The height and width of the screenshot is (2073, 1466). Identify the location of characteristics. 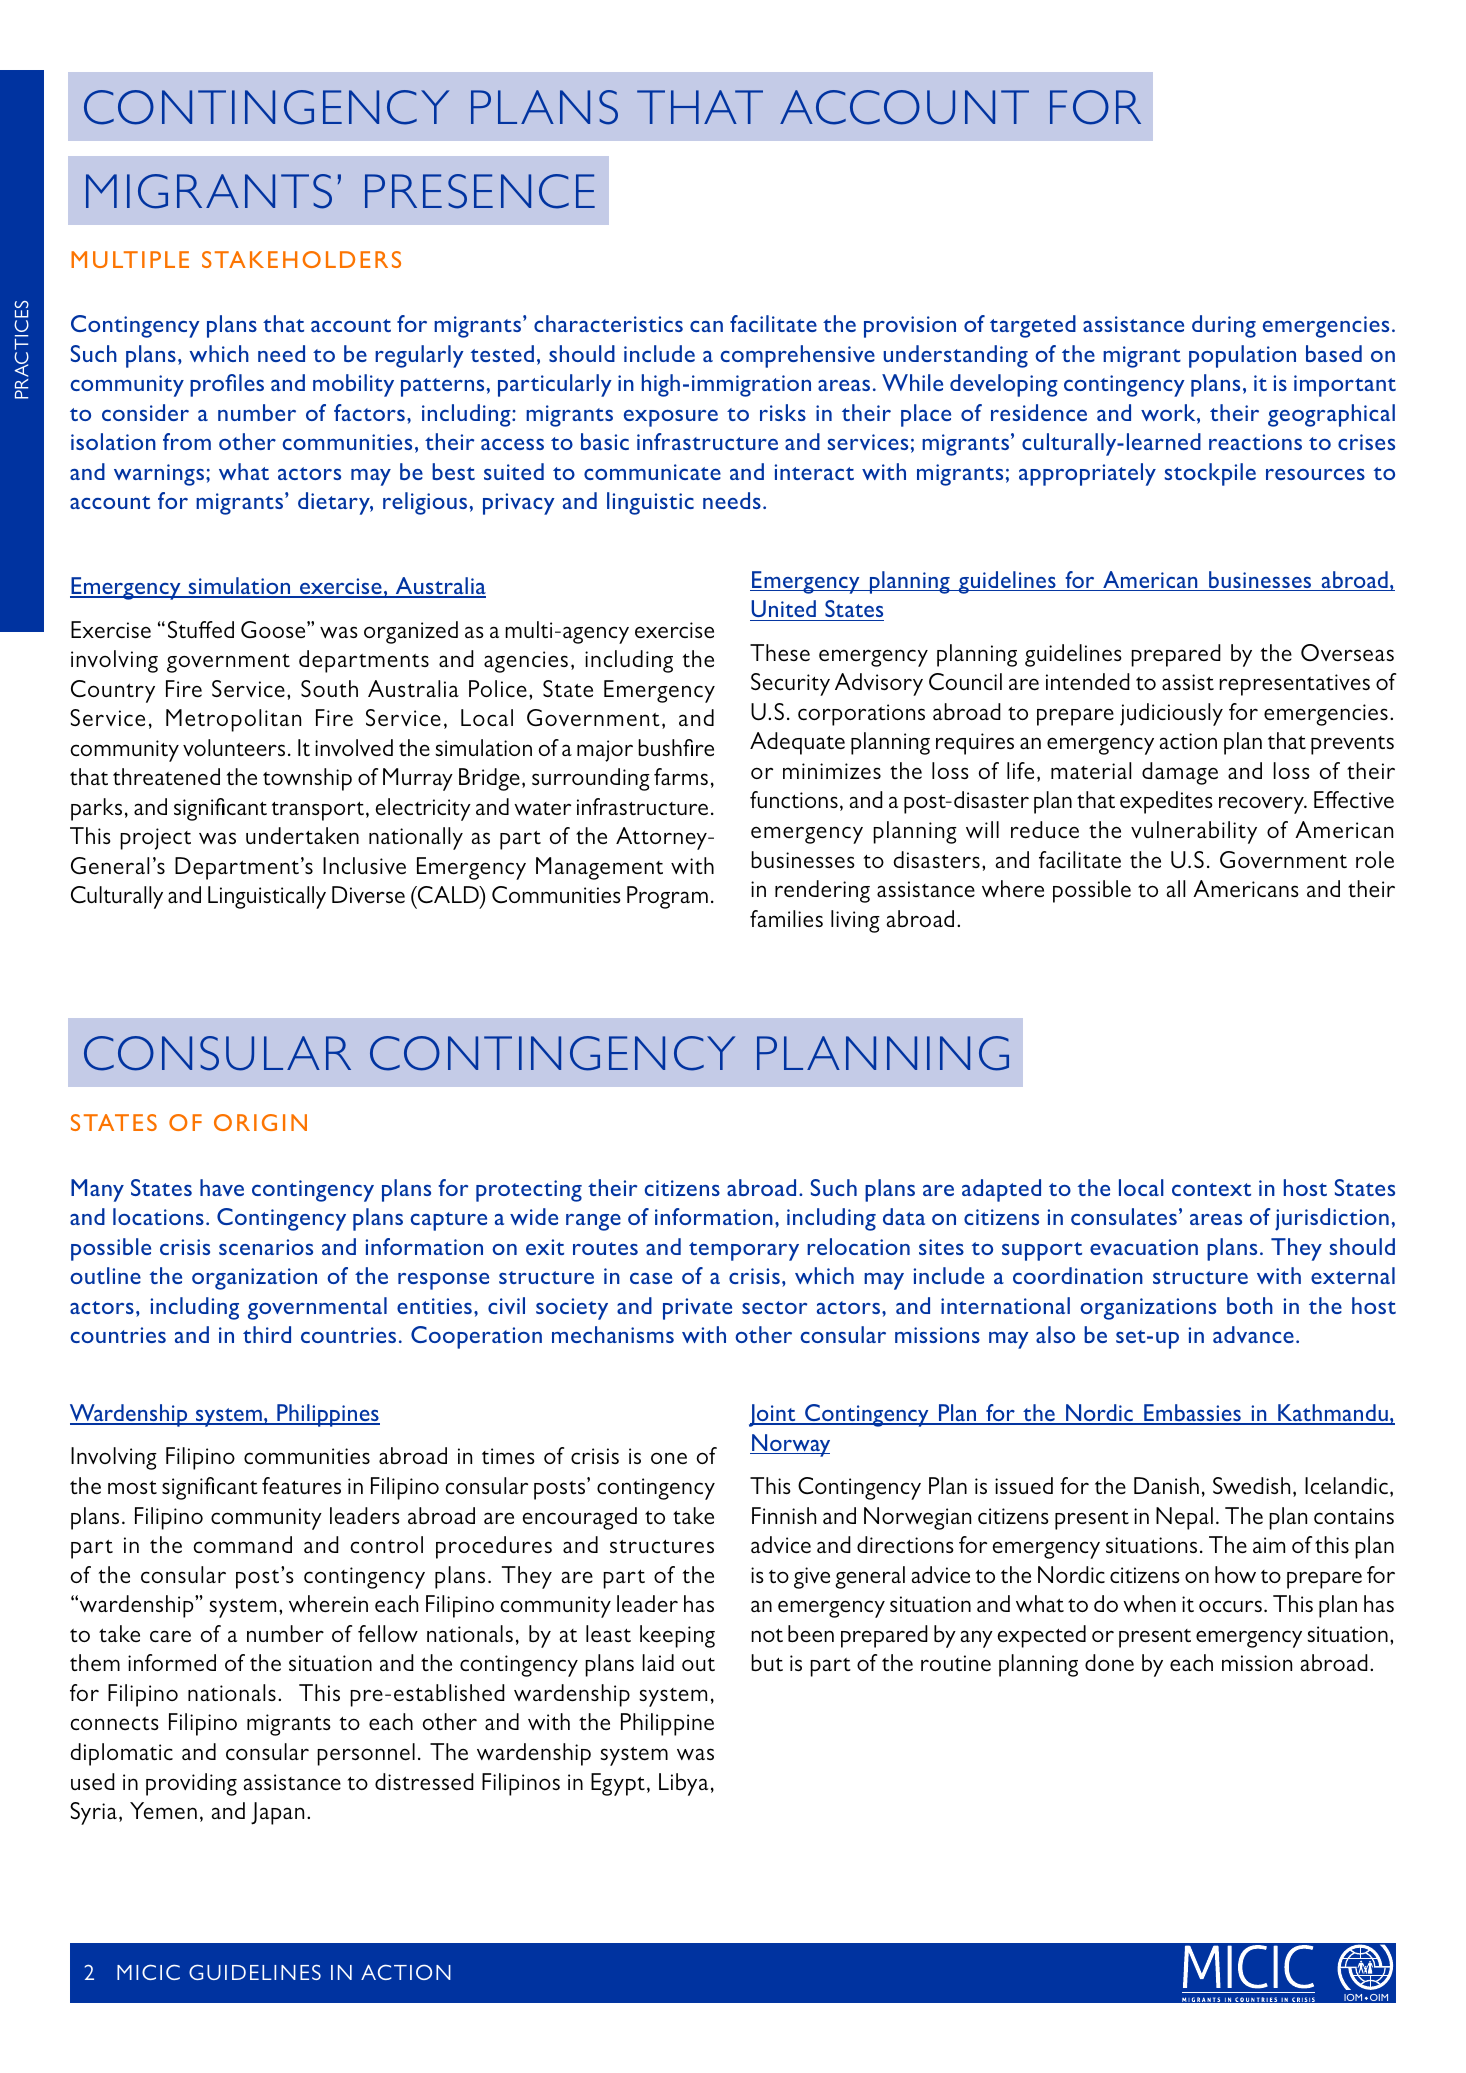
(608, 323).
